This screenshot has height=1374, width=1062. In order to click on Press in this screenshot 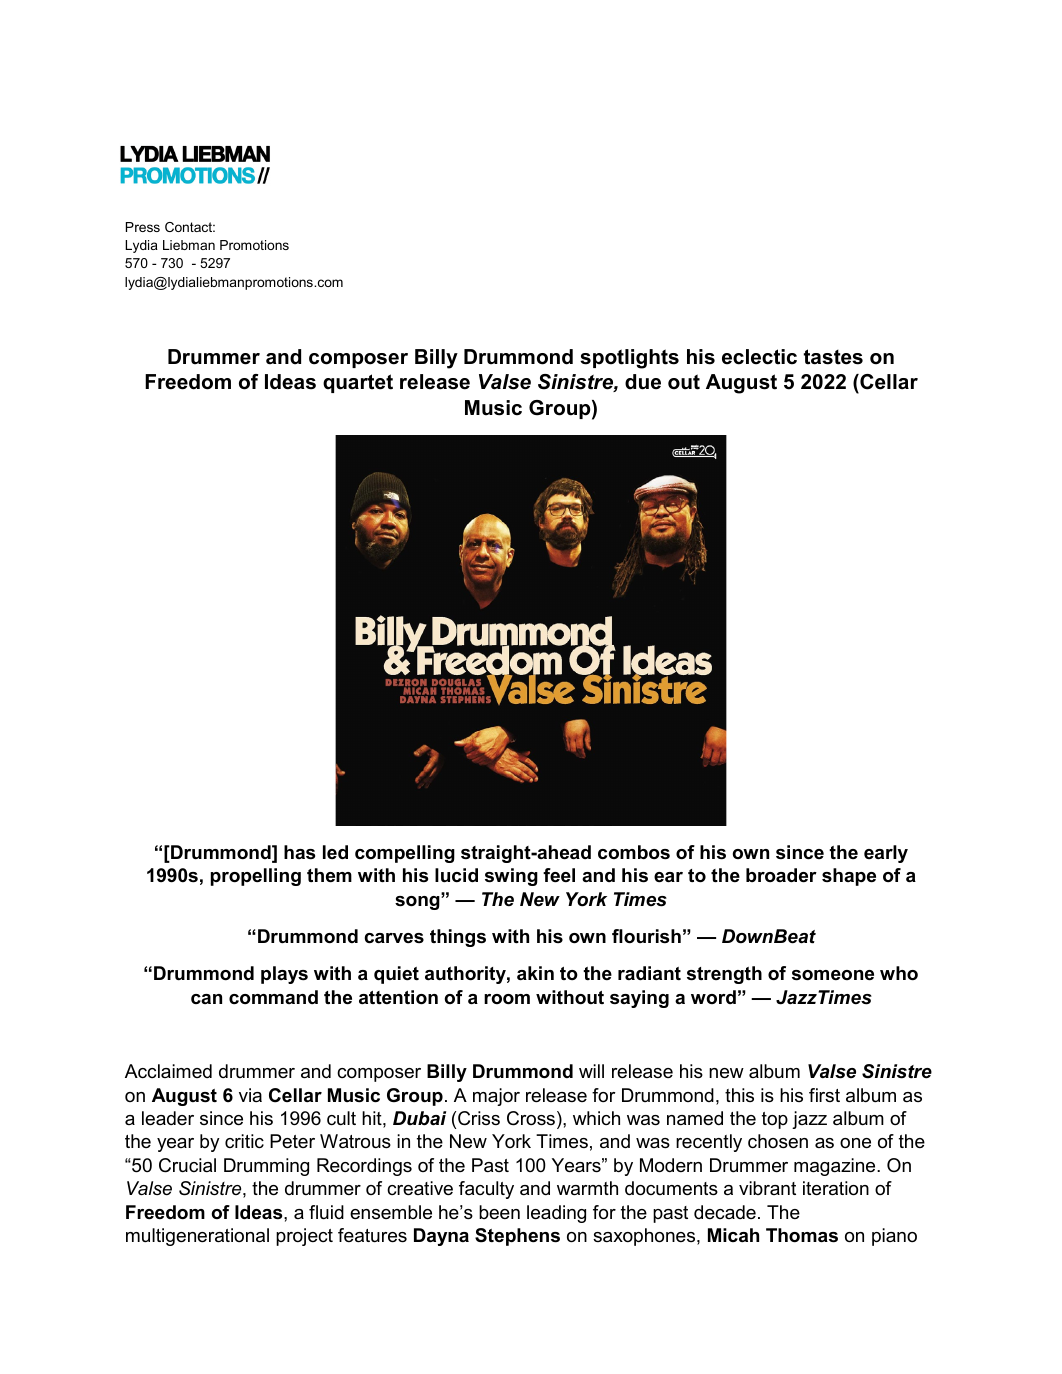, I will do `click(143, 227)`.
